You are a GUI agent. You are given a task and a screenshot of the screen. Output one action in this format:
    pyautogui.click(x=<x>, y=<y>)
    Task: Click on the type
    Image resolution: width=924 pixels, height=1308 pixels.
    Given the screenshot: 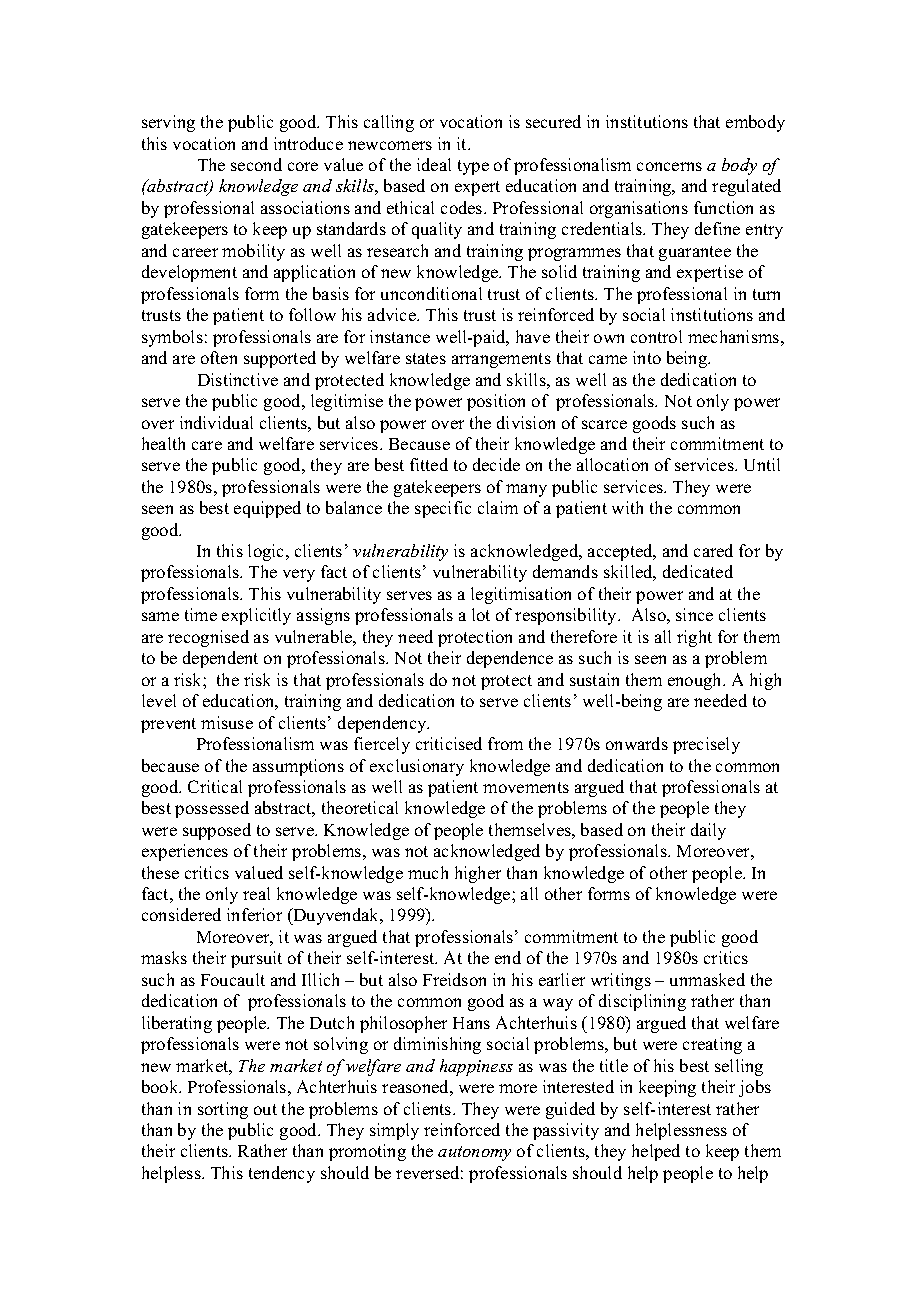 What is the action you would take?
    pyautogui.click(x=473, y=167)
